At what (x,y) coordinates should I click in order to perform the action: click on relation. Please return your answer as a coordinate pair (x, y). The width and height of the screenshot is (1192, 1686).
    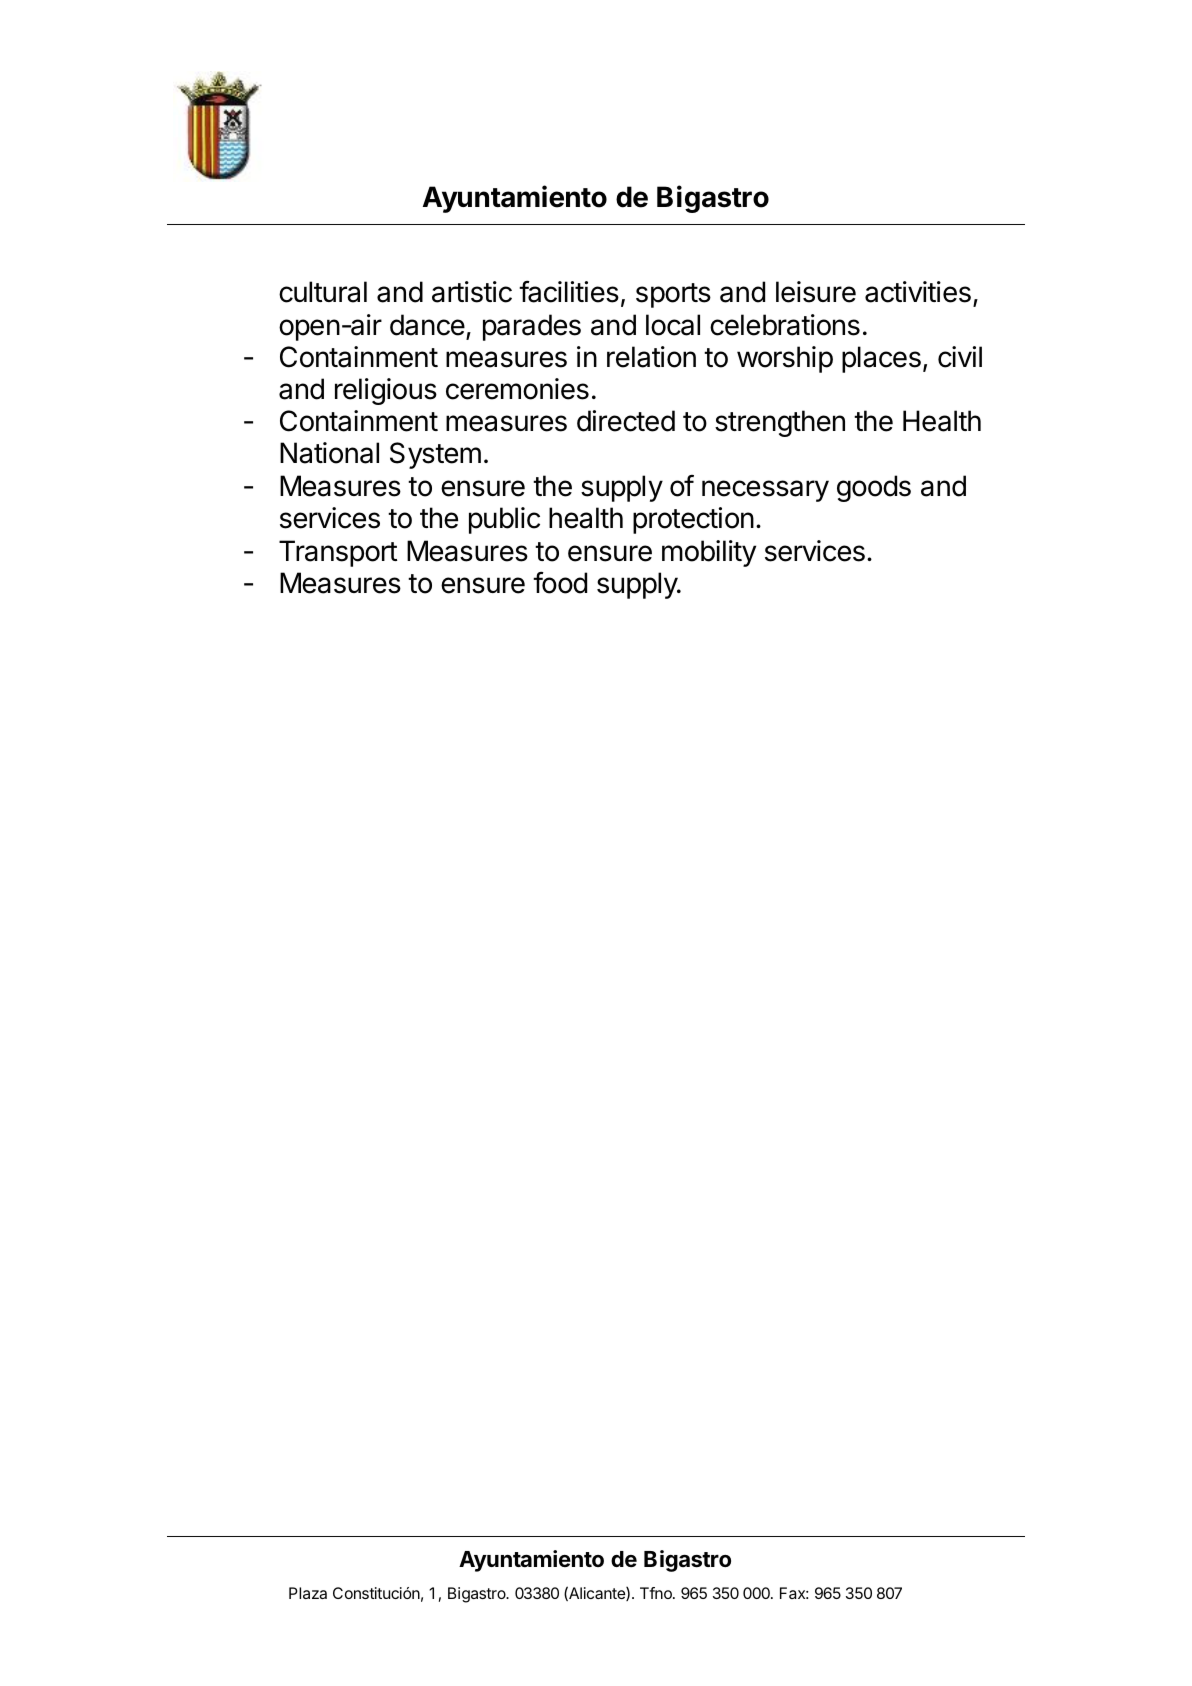
    Looking at the image, I should click on (651, 357).
